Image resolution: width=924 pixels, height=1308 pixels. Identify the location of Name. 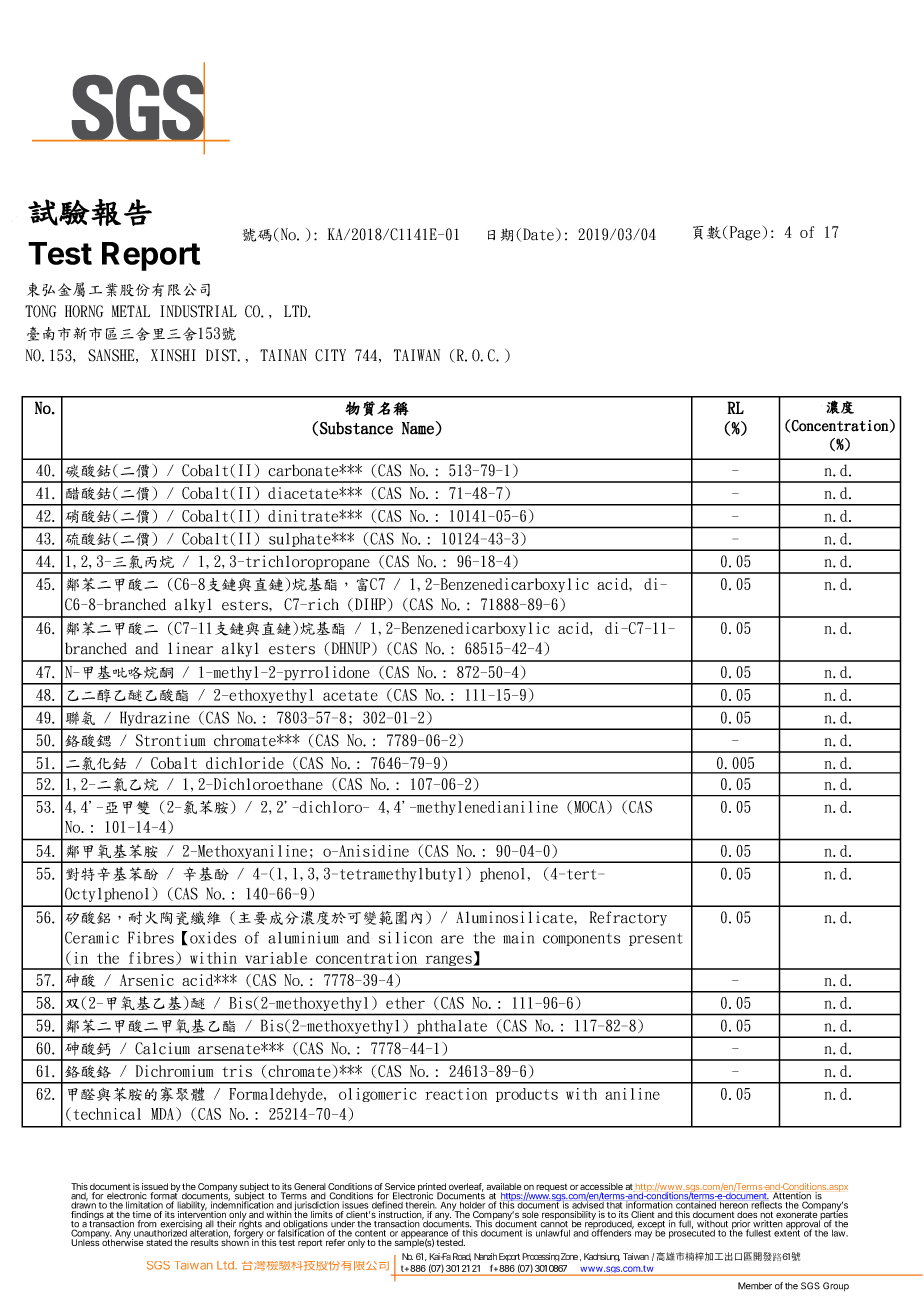
(418, 428).
